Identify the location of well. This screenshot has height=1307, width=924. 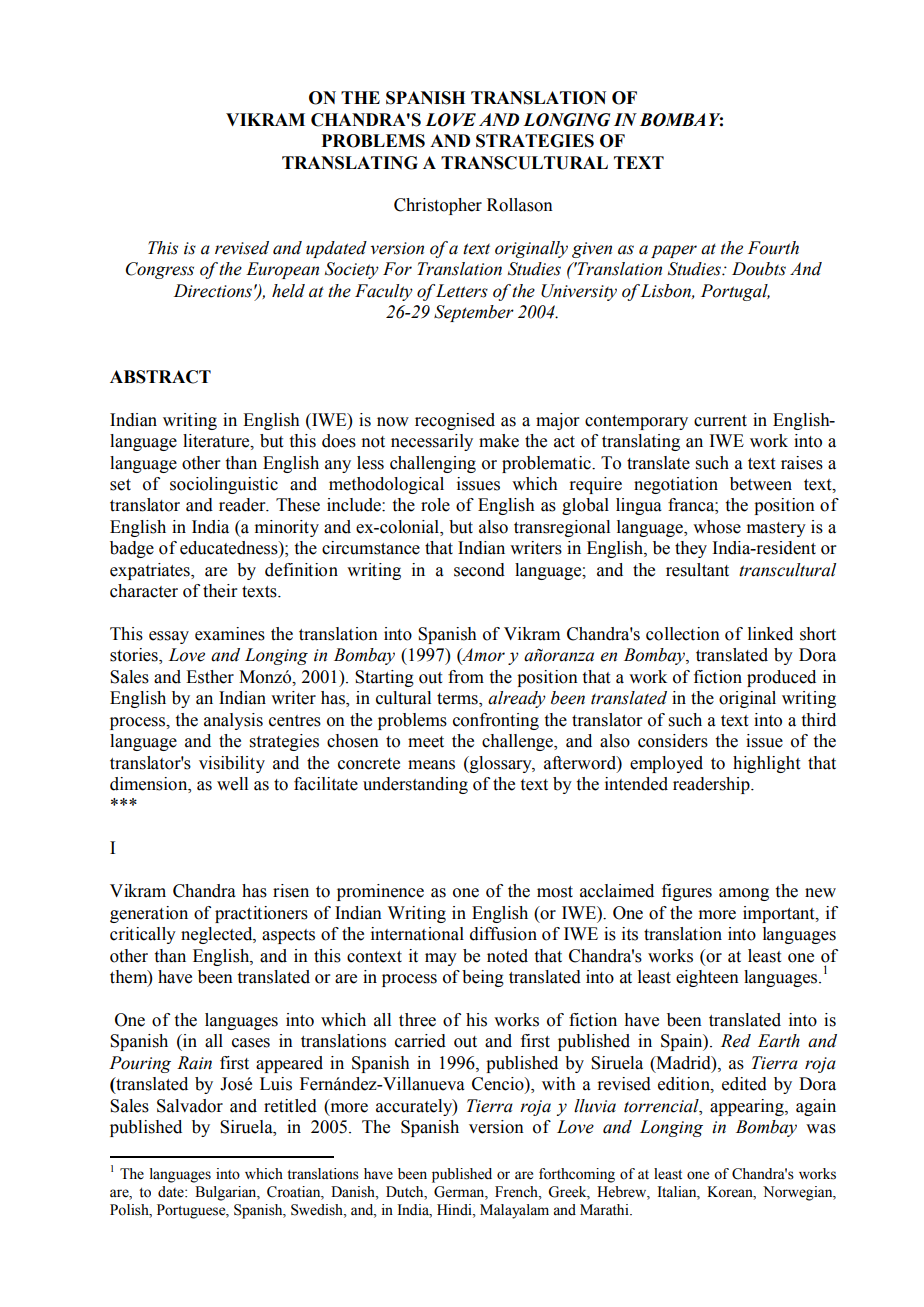
(232, 784).
